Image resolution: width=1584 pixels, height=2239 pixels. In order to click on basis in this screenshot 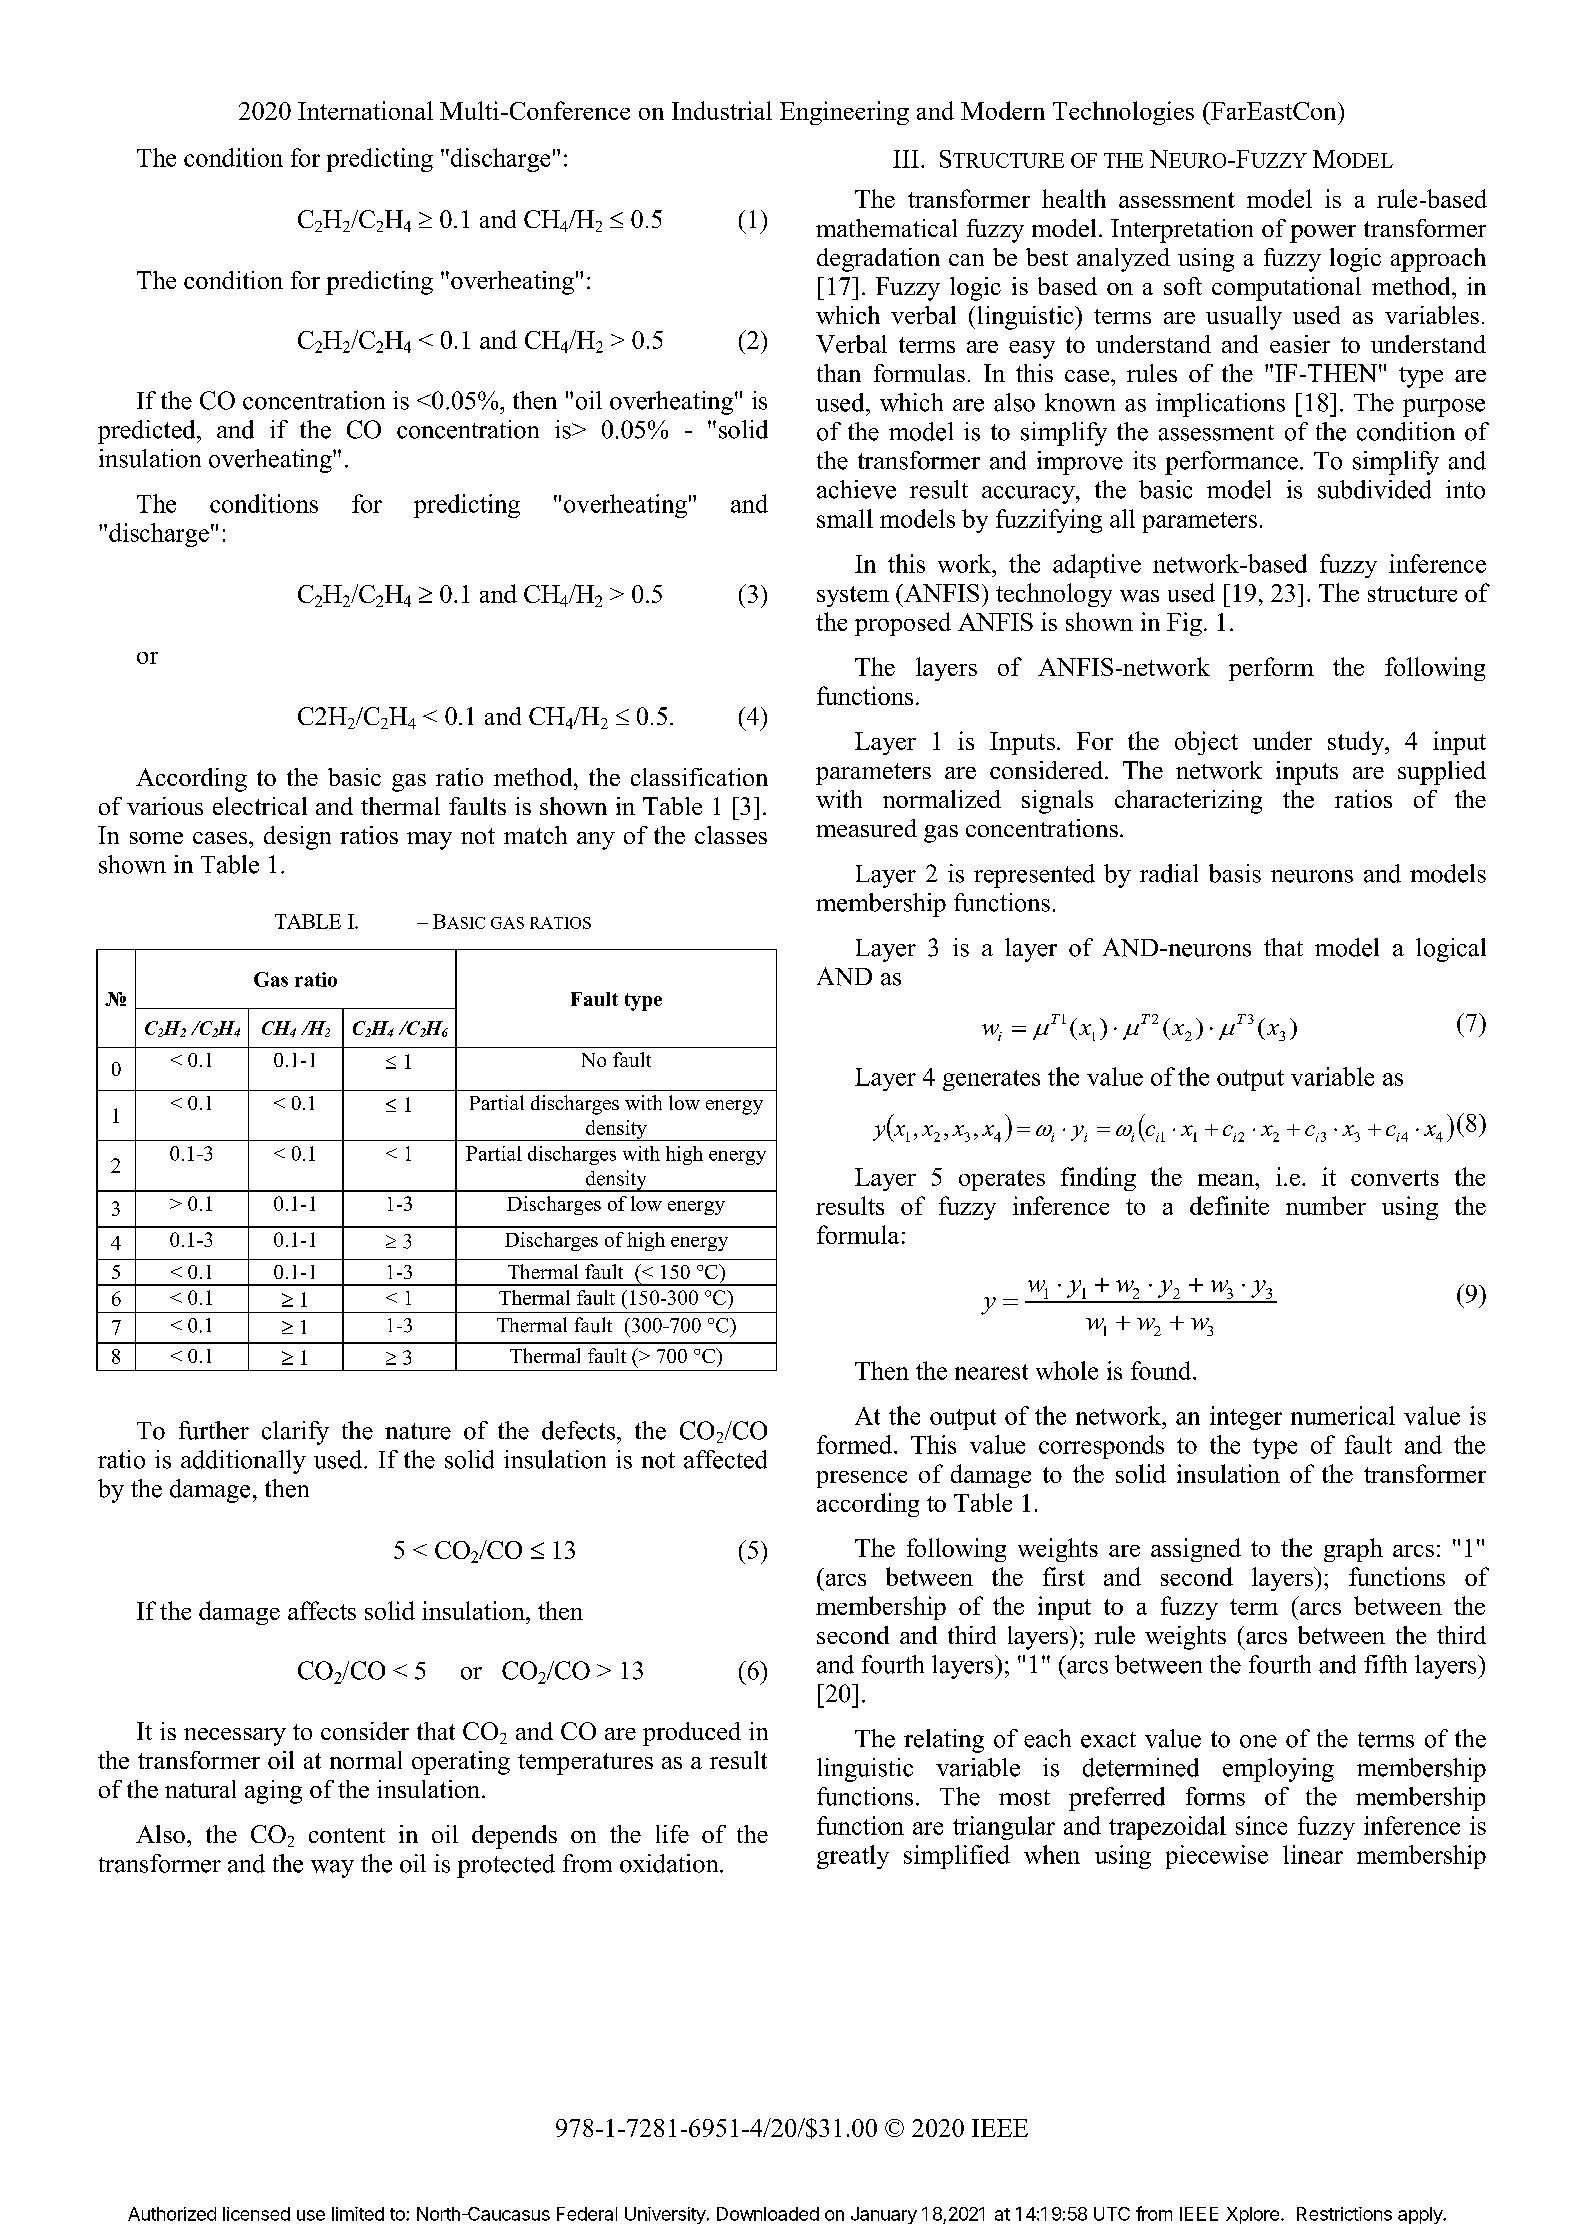, I will do `click(1235, 873)`.
